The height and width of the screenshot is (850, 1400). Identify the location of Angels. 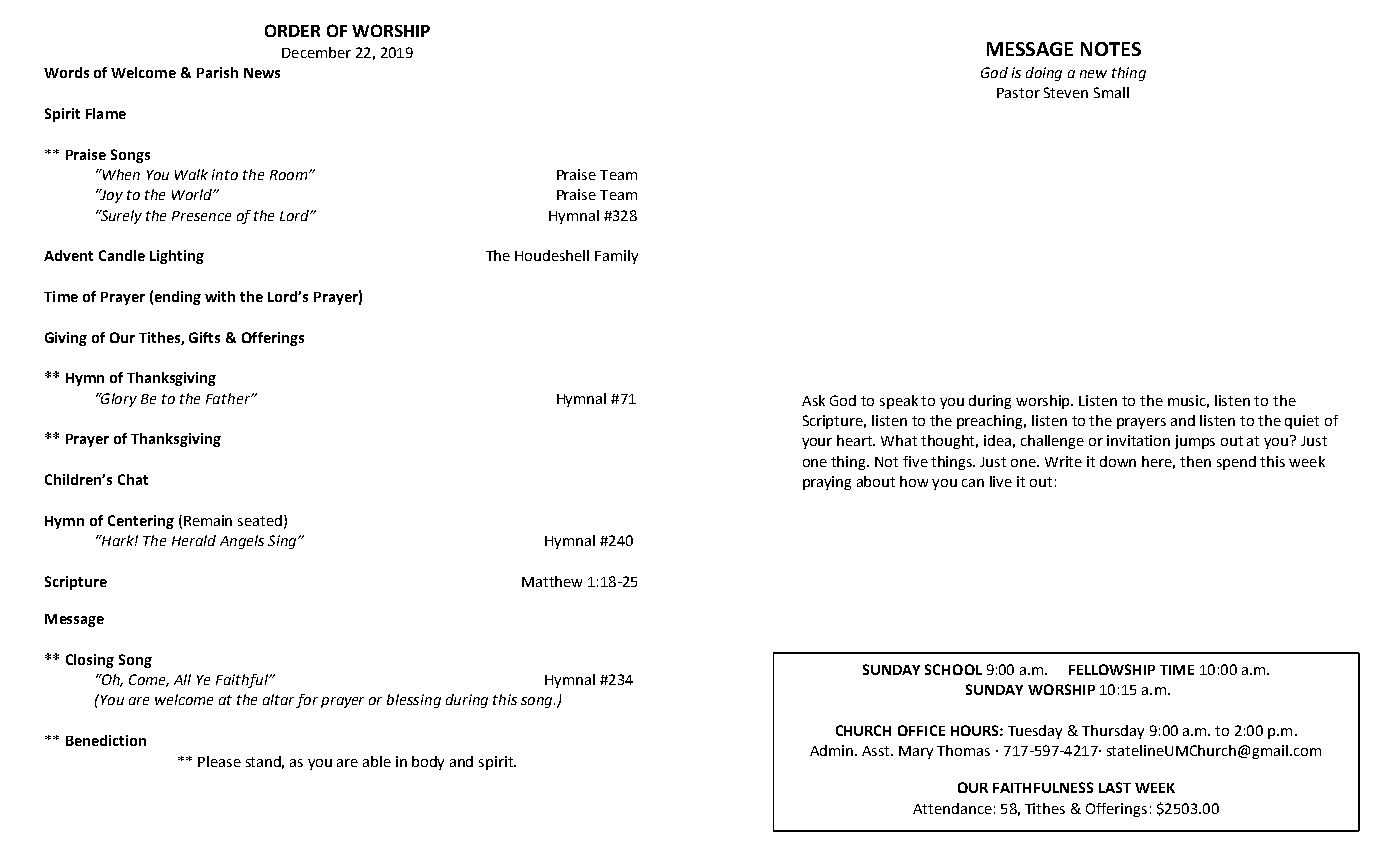
(242, 542).
